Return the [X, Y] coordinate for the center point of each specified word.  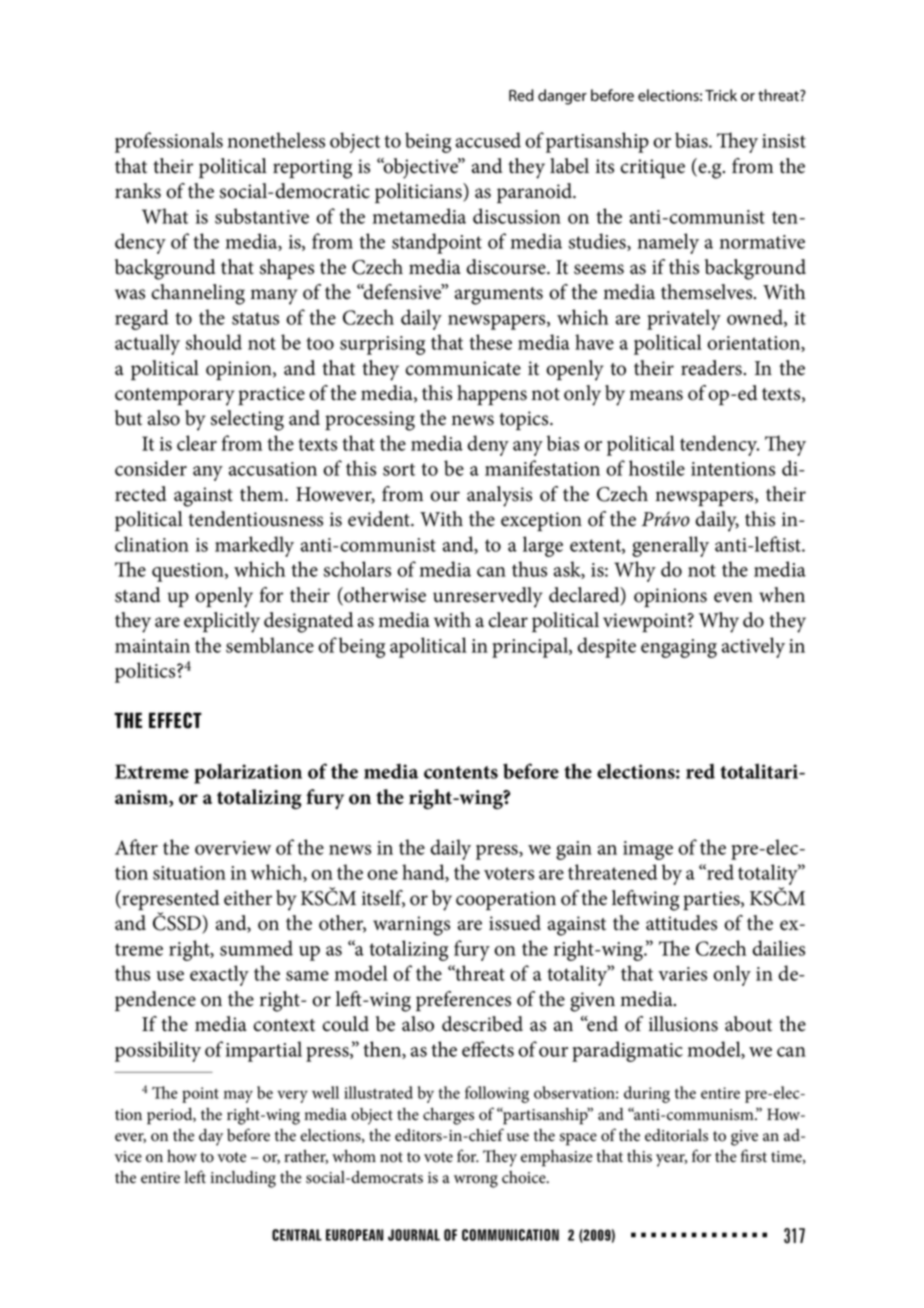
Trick [721, 95]
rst [758, 1157]
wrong [476, 1181]
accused [488, 140]
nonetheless [276, 140]
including [243, 1179]
